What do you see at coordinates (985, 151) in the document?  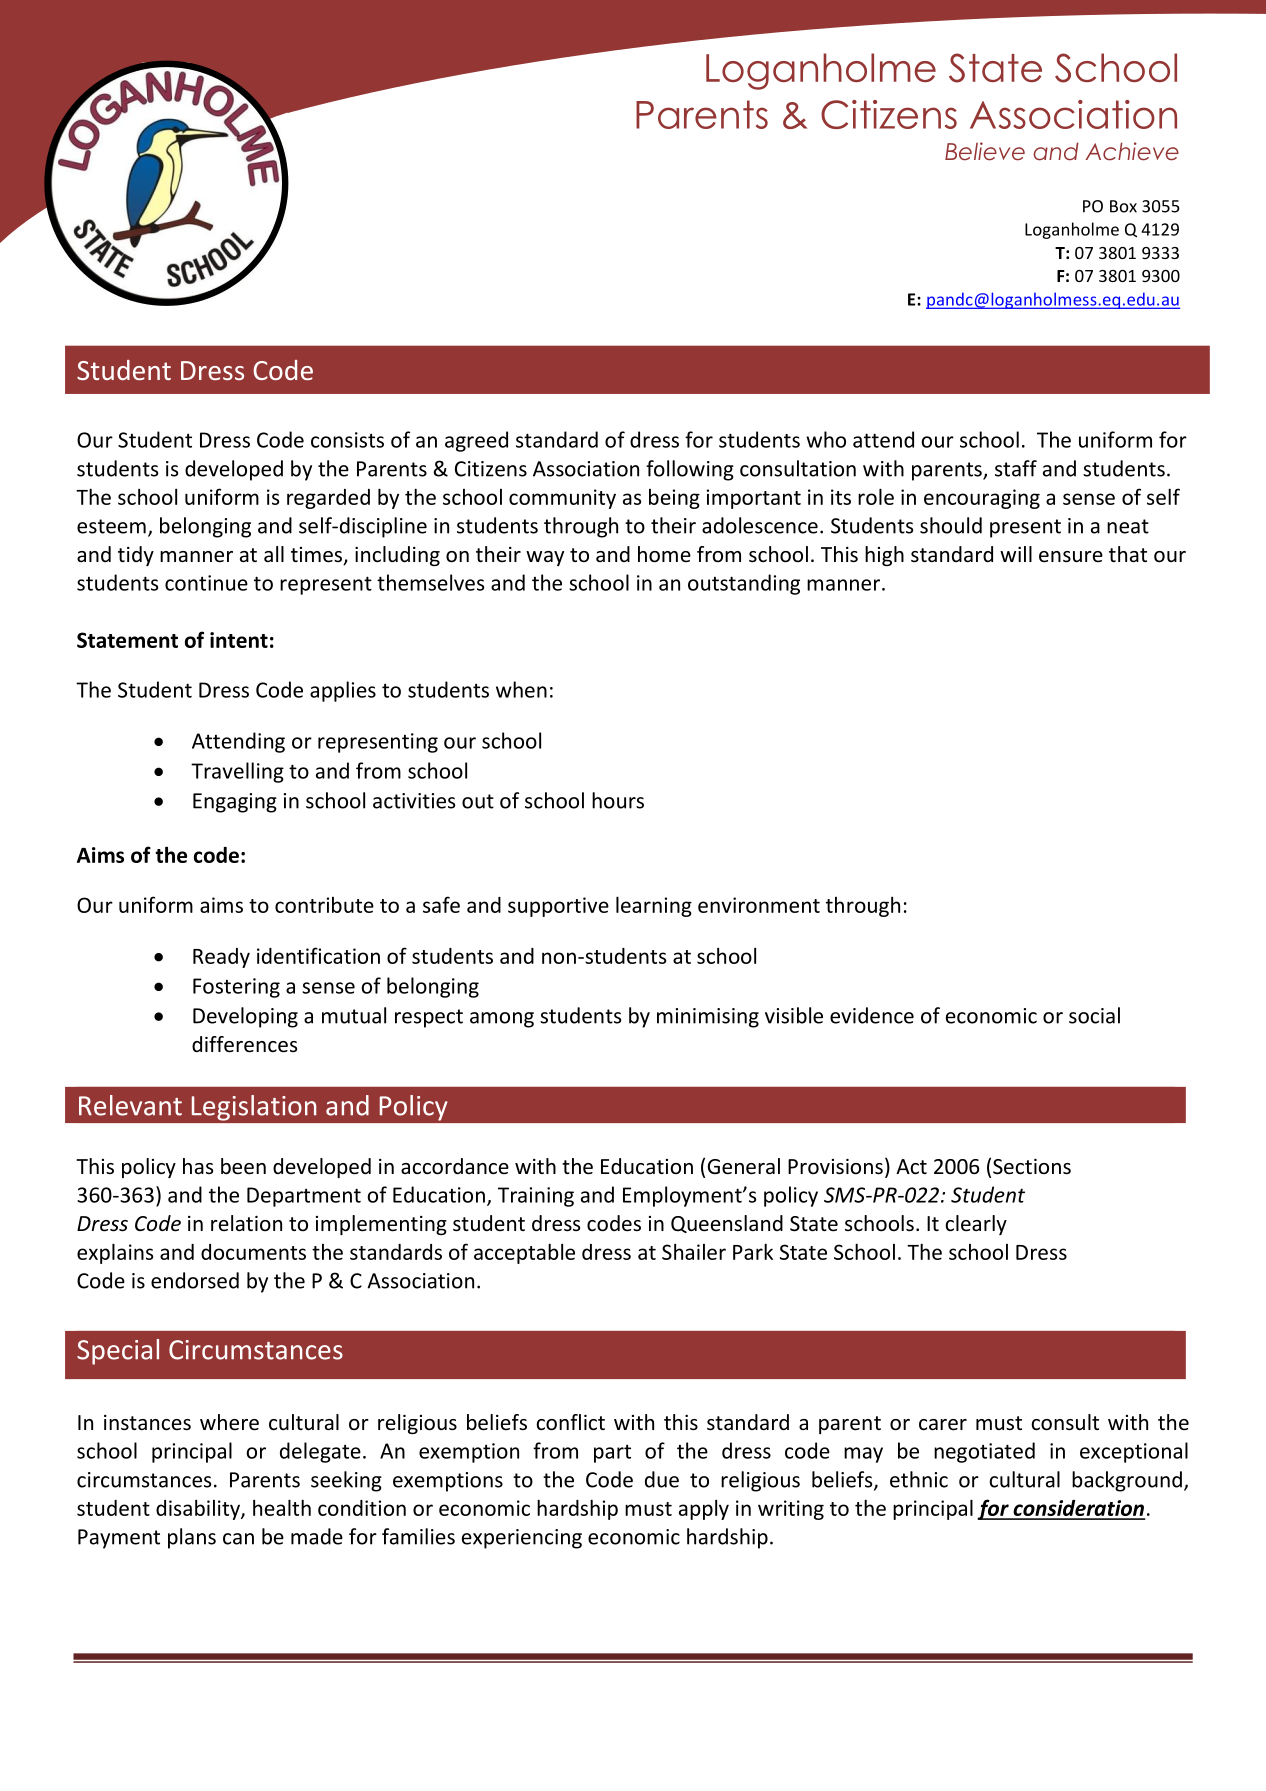 I see `Believe` at bounding box center [985, 151].
